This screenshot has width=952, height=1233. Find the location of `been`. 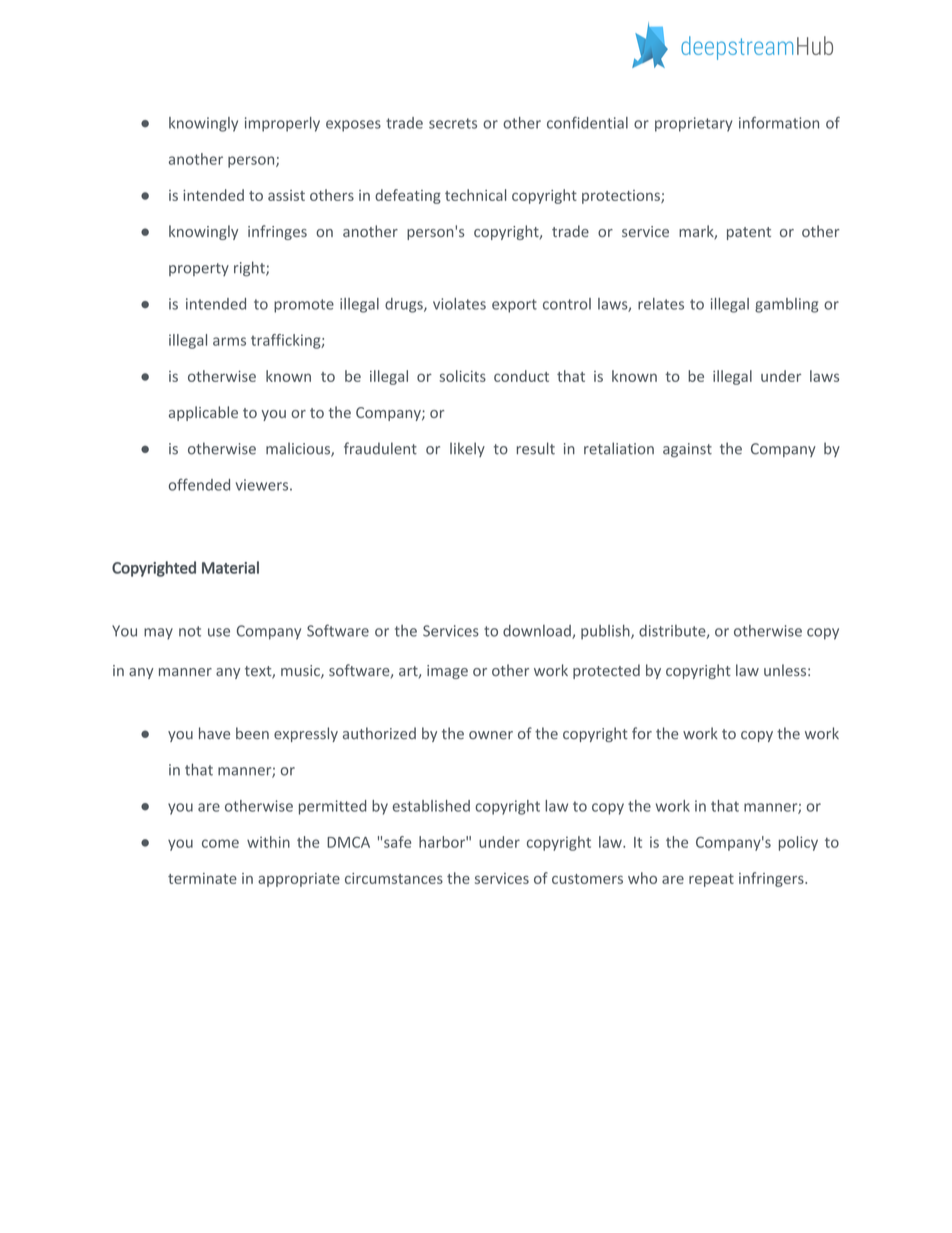

been is located at coordinates (252, 733).
